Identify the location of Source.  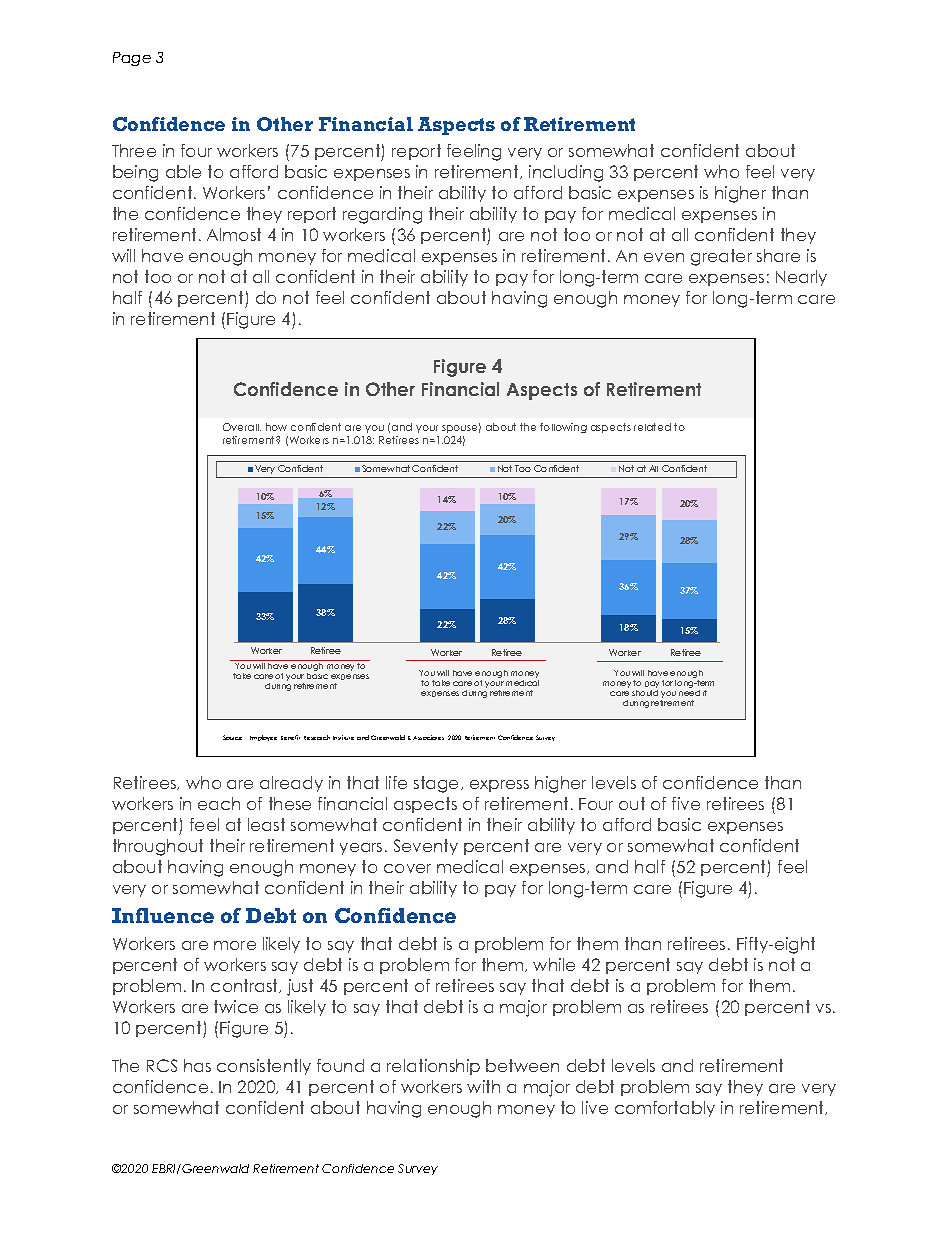
(232, 737).
